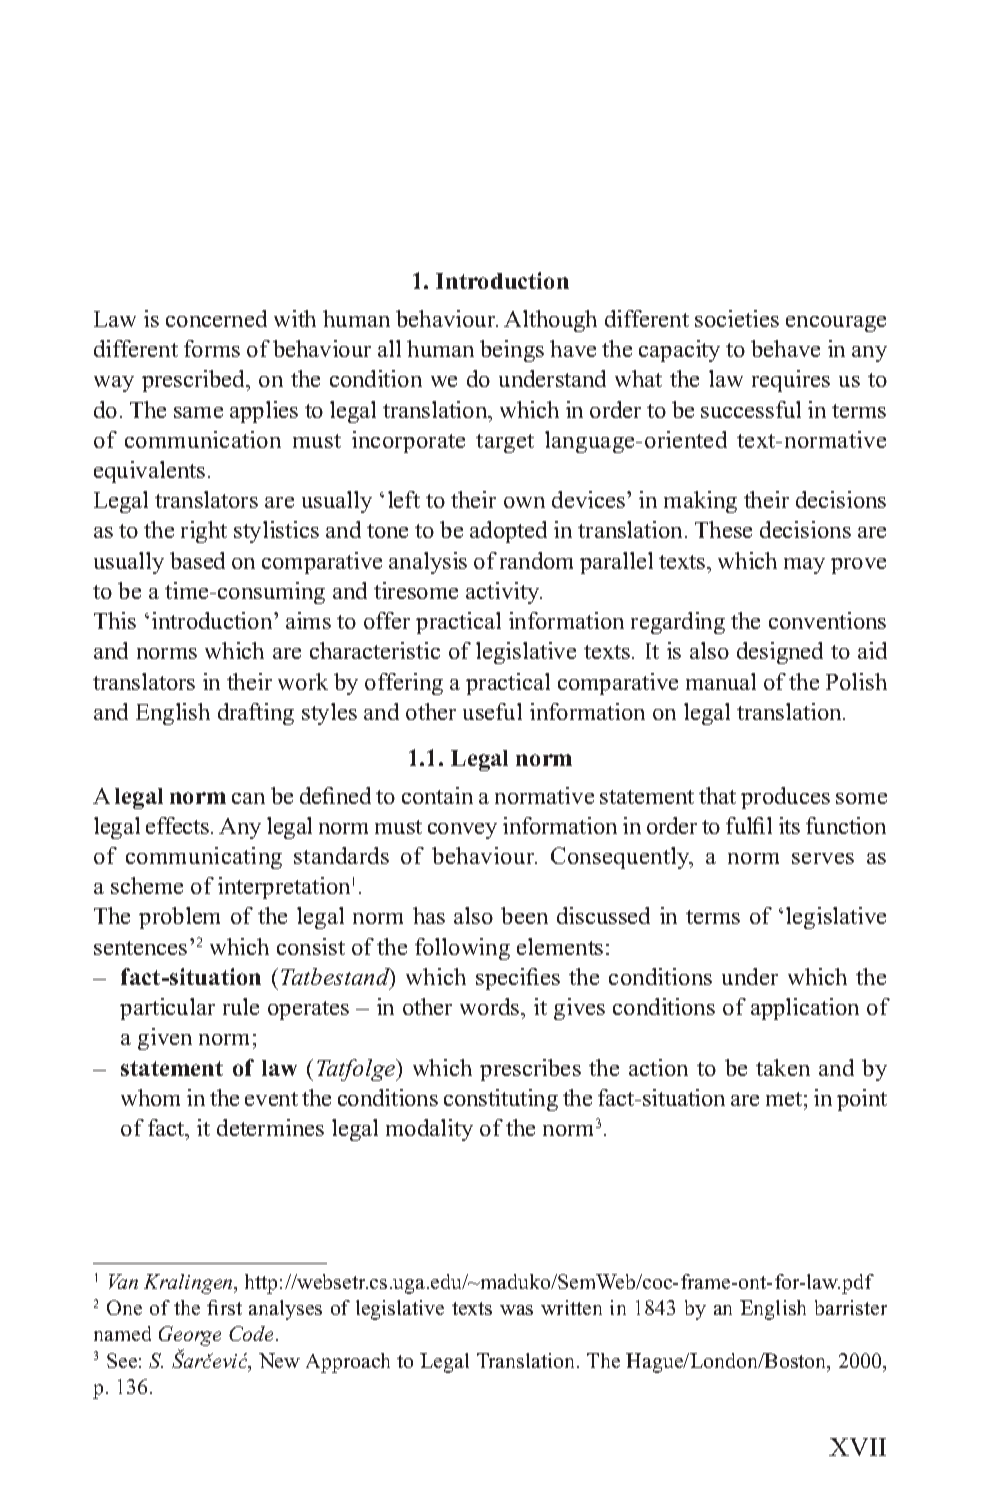 Image resolution: width=981 pixels, height=1511 pixels. Describe the element at coordinates (823, 858) in the screenshot. I see `serves` at that location.
